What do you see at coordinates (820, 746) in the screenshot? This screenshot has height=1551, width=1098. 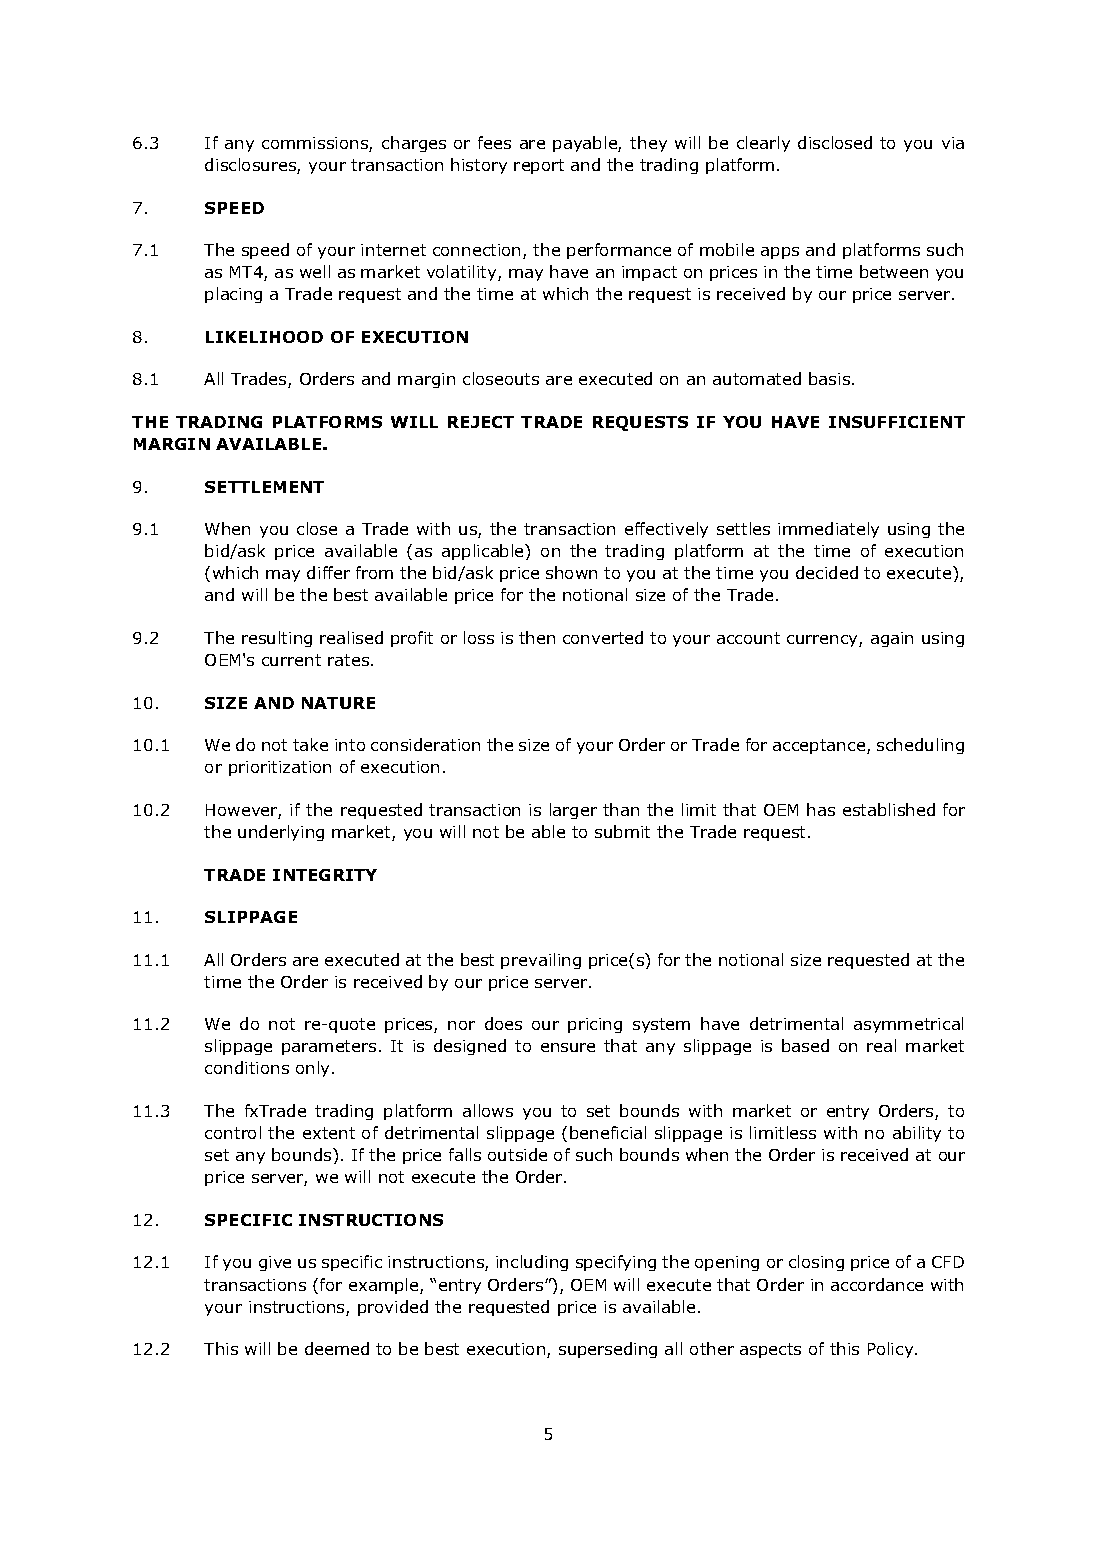 I see `acceptance` at bounding box center [820, 746].
